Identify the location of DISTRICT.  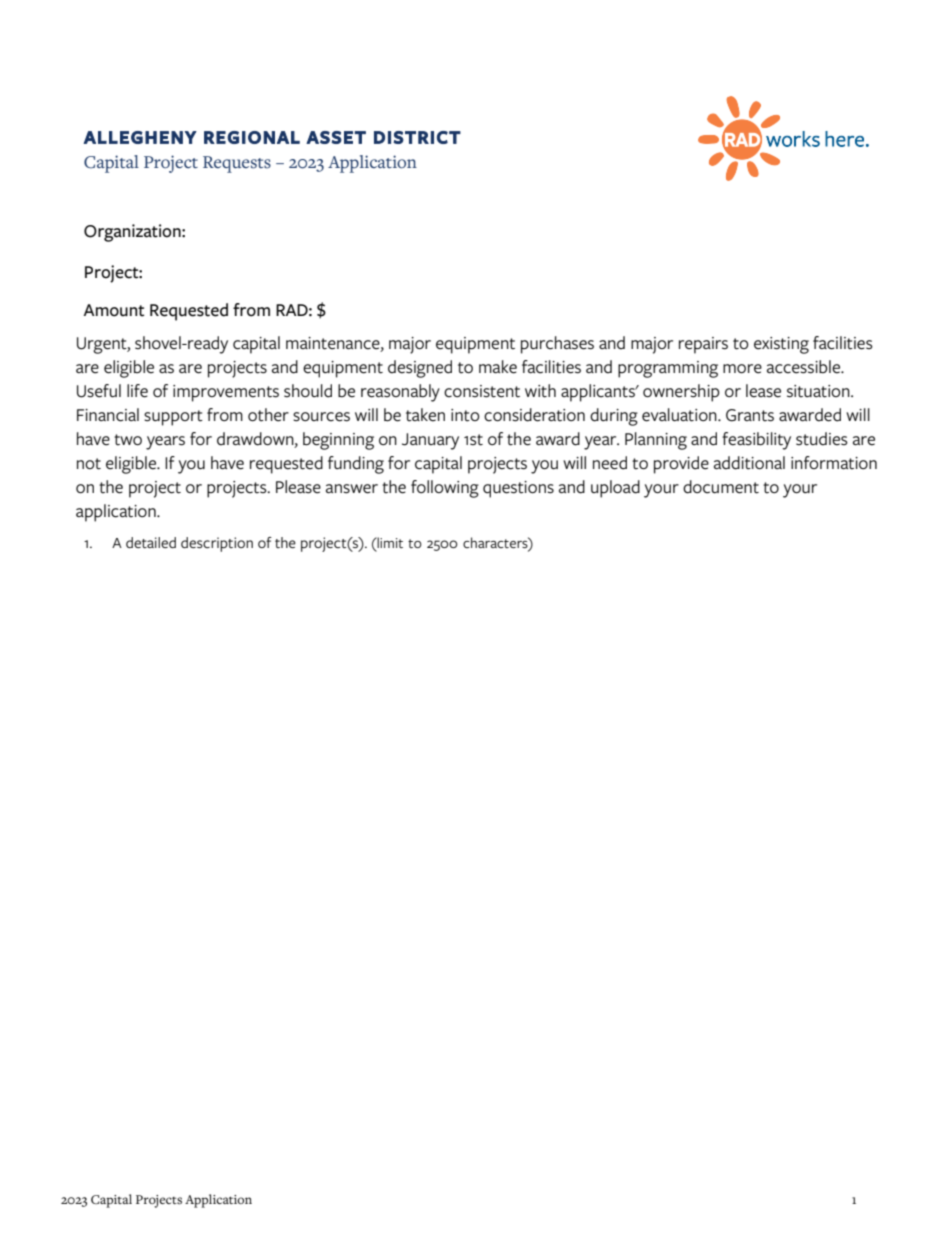
(417, 137).
